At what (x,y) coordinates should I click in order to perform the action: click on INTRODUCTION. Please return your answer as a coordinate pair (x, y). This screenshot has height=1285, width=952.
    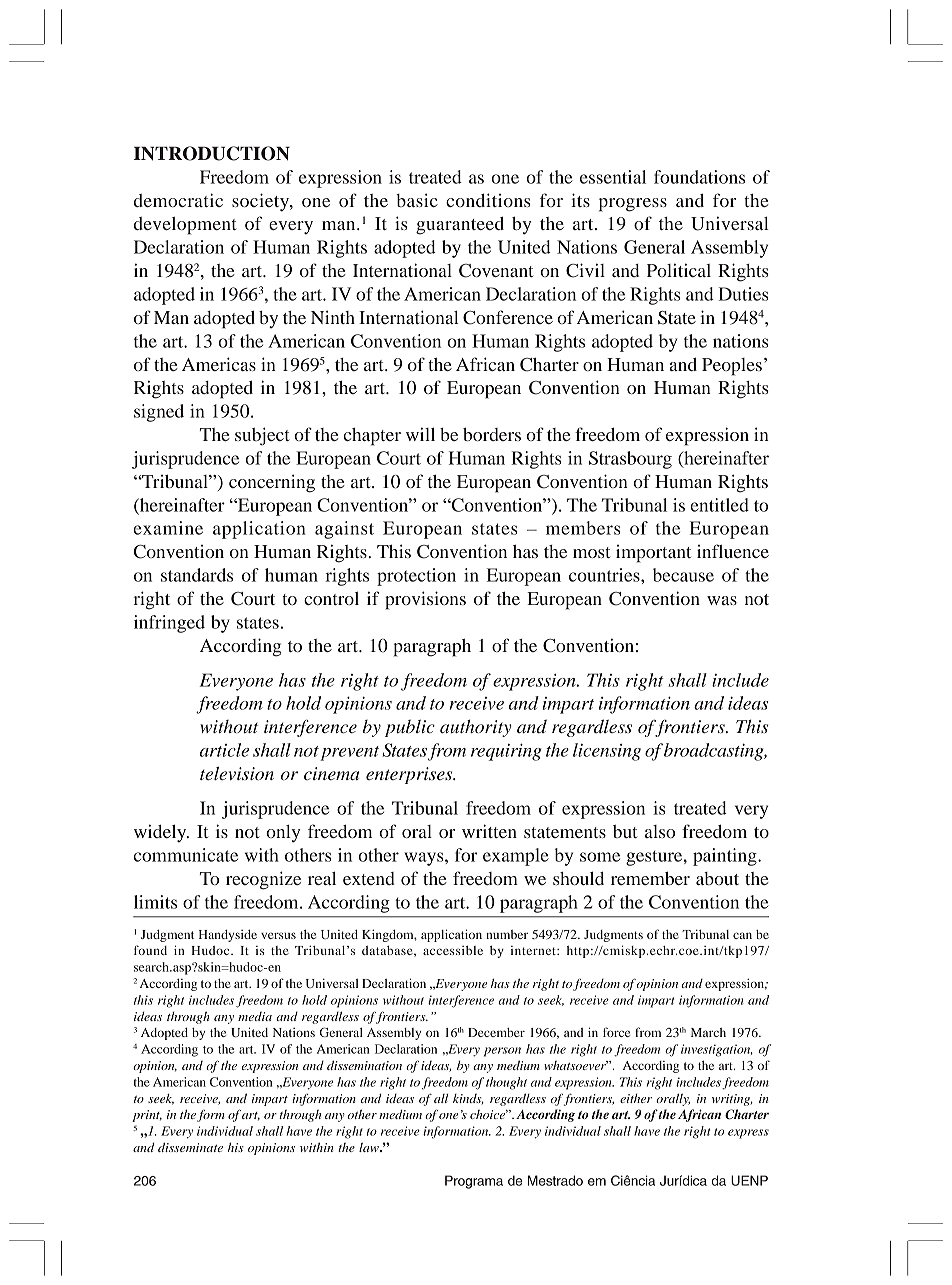
    Looking at the image, I should click on (212, 153).
